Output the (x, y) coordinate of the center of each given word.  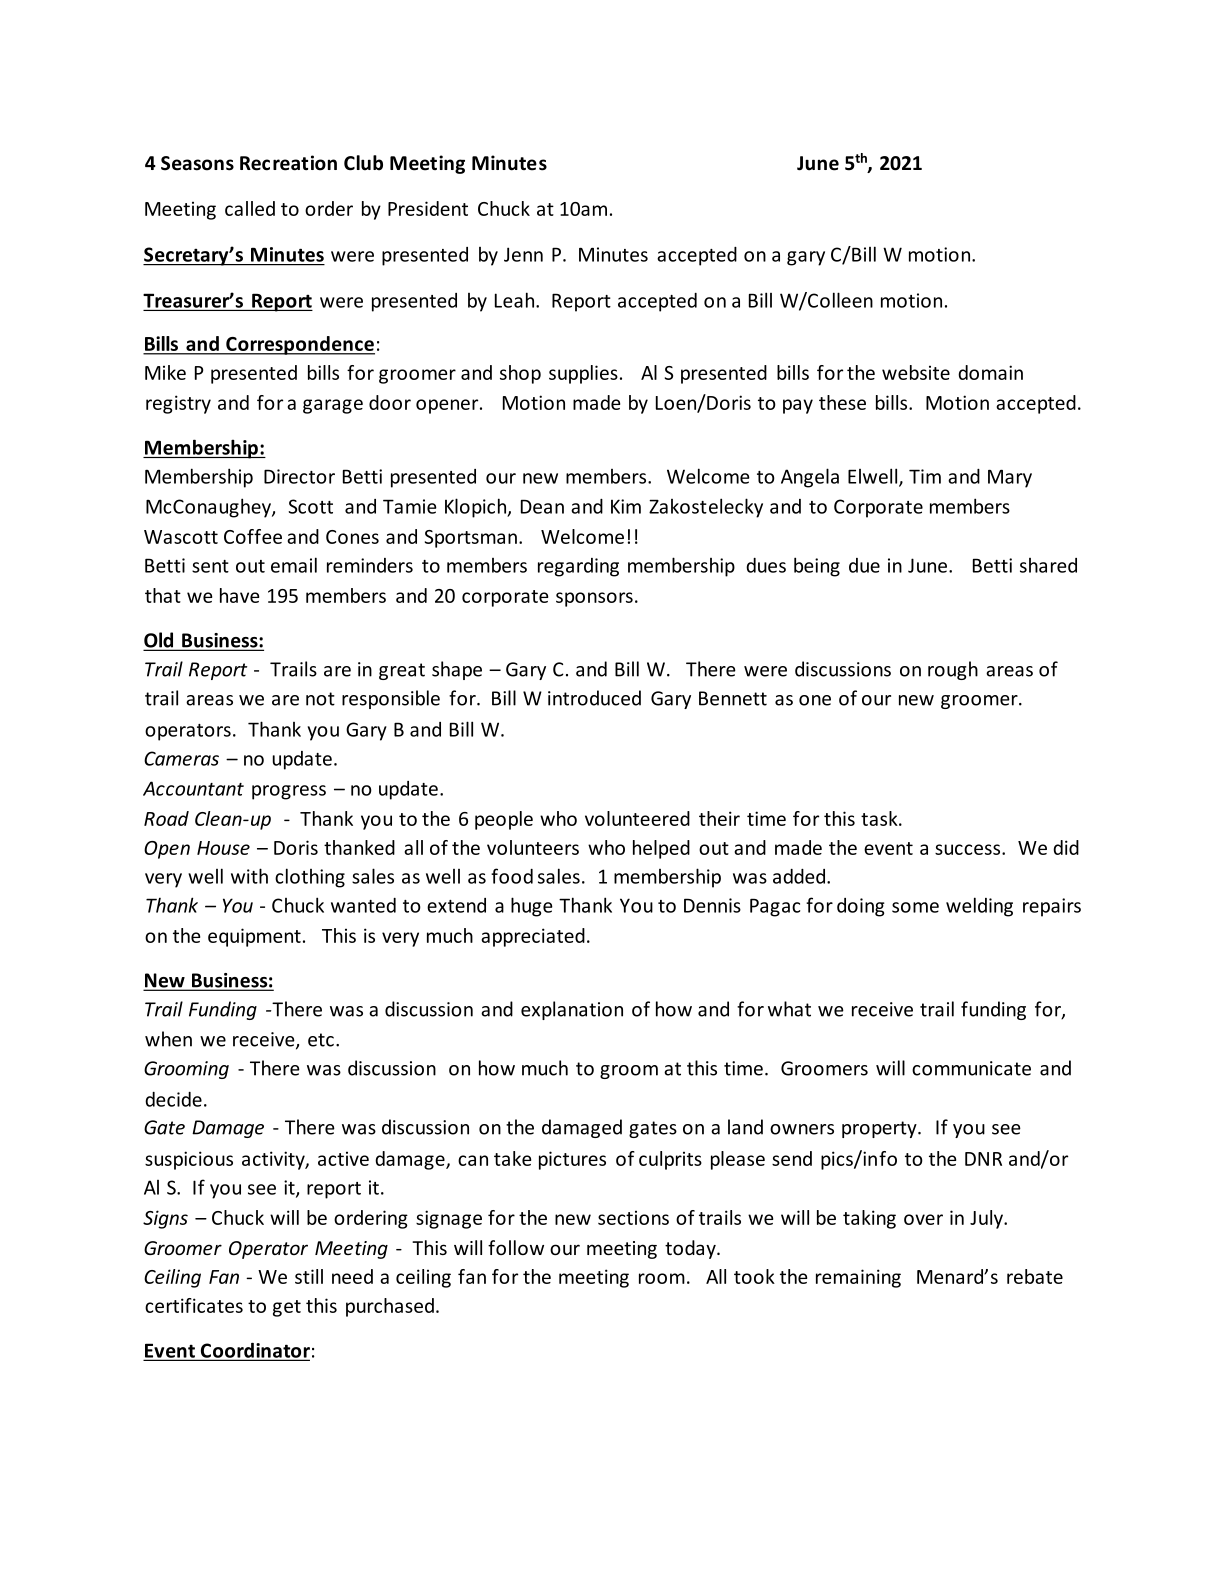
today (691, 1249)
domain (990, 372)
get (287, 1308)
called (250, 208)
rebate (1035, 1276)
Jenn (523, 254)
